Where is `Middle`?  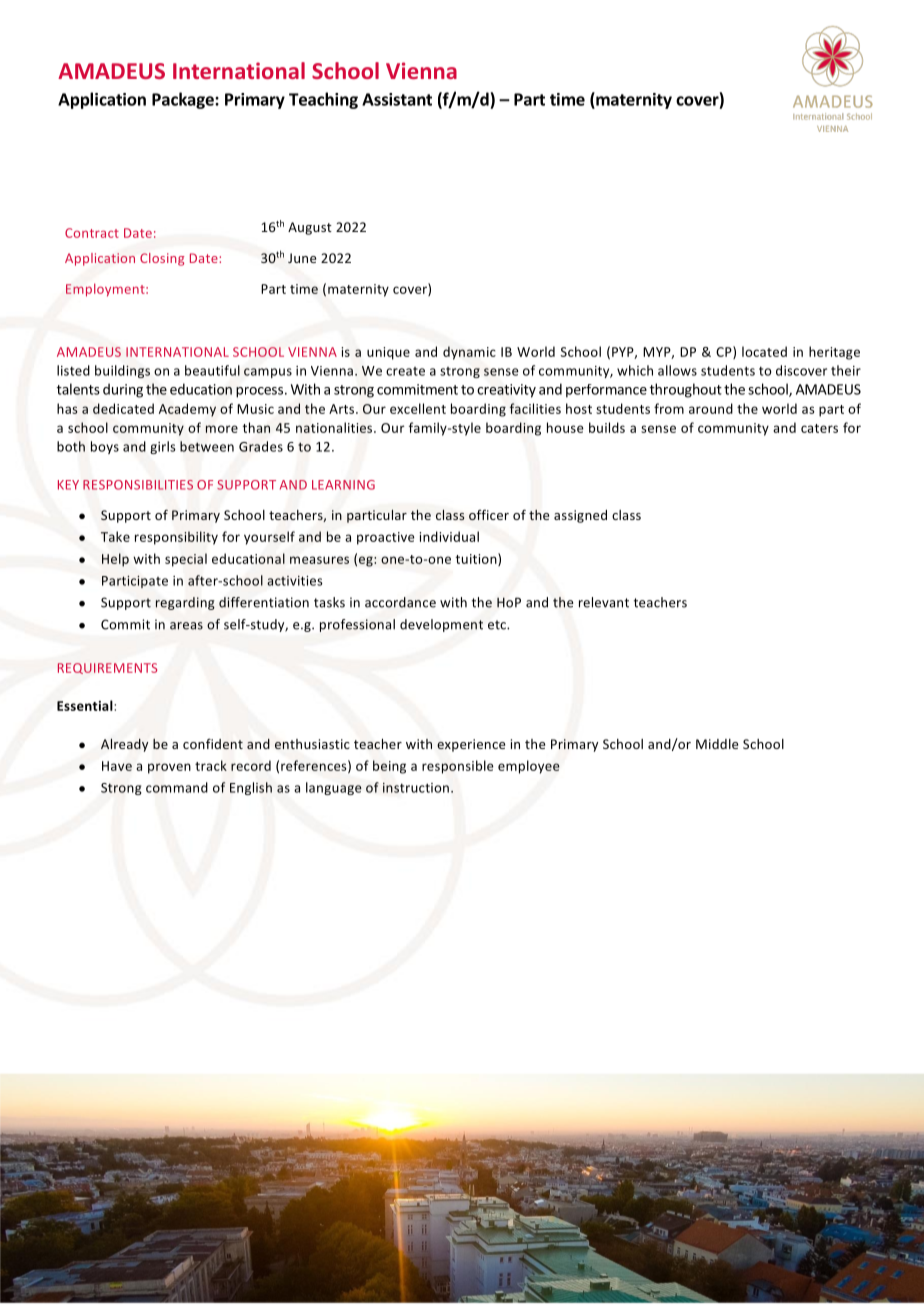 Middle is located at coordinates (717, 744).
